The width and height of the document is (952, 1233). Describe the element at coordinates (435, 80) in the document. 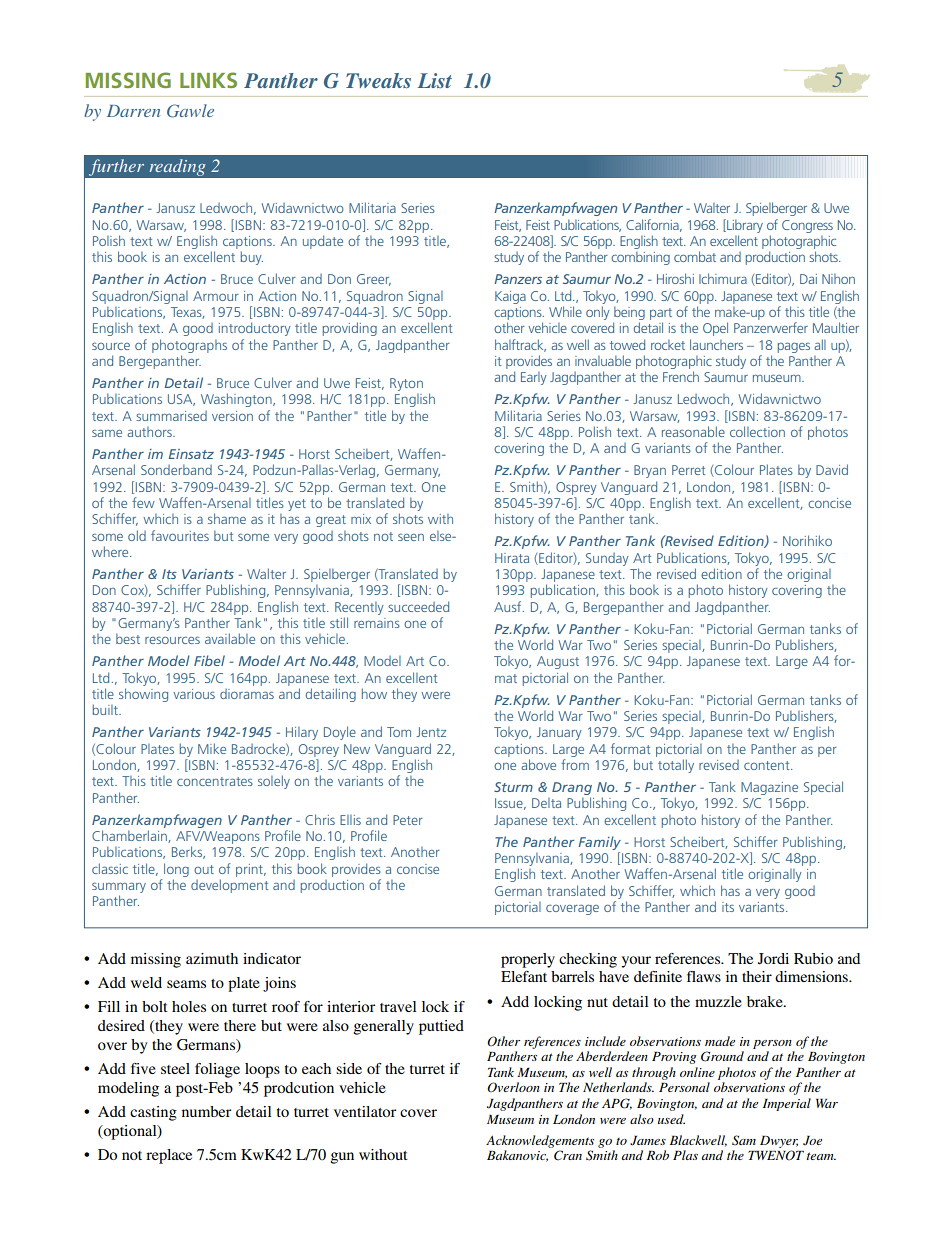

I see `List` at that location.
